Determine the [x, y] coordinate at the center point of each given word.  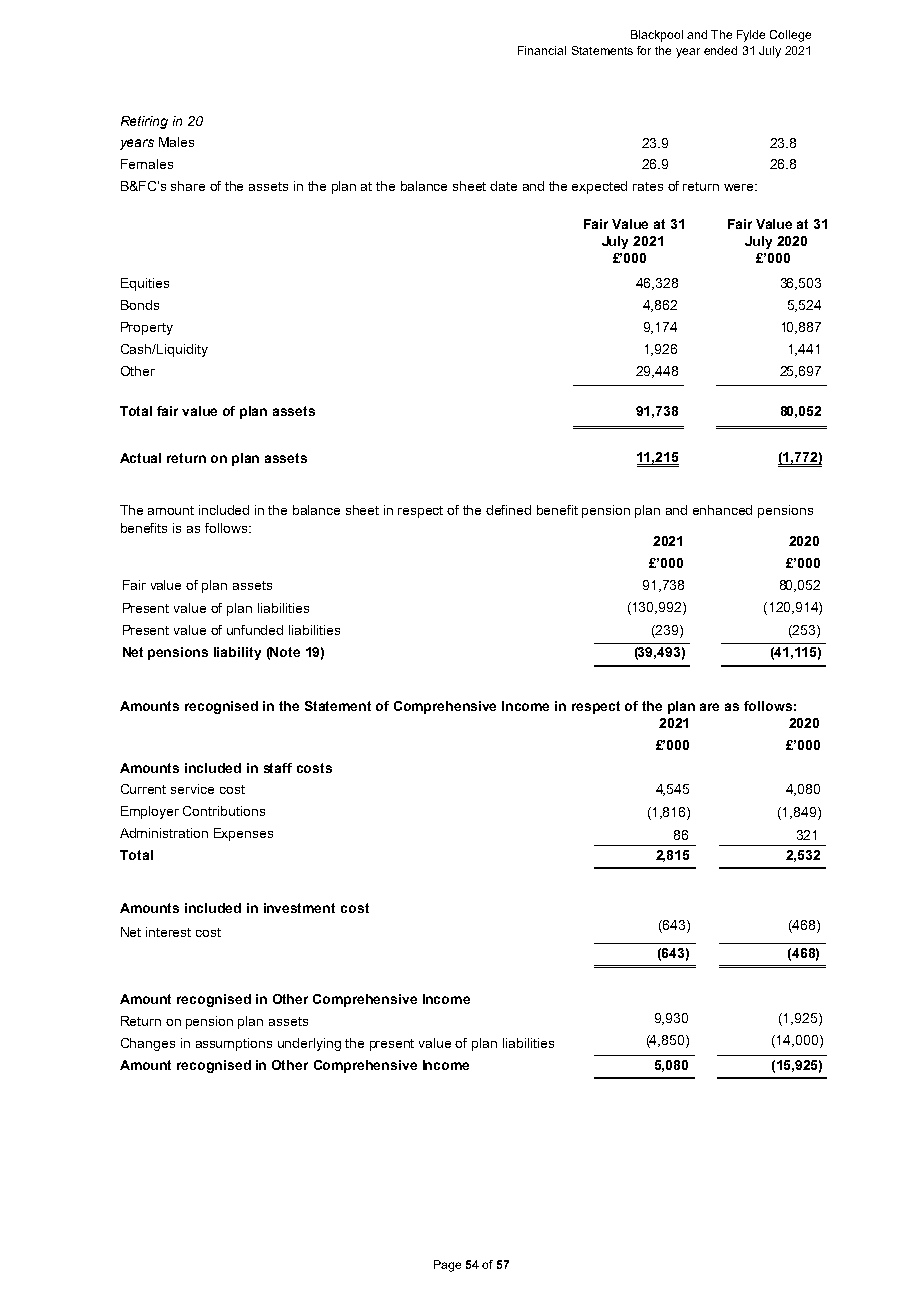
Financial [542, 50]
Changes [148, 1044]
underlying [309, 1044]
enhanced [722, 510]
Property [147, 328]
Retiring [144, 122]
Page [447, 1266]
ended [720, 50]
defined [508, 510]
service [192, 789]
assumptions [234, 1044]
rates [648, 186]
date [503, 186]
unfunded [255, 630]
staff [278, 768]
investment [299, 908]
